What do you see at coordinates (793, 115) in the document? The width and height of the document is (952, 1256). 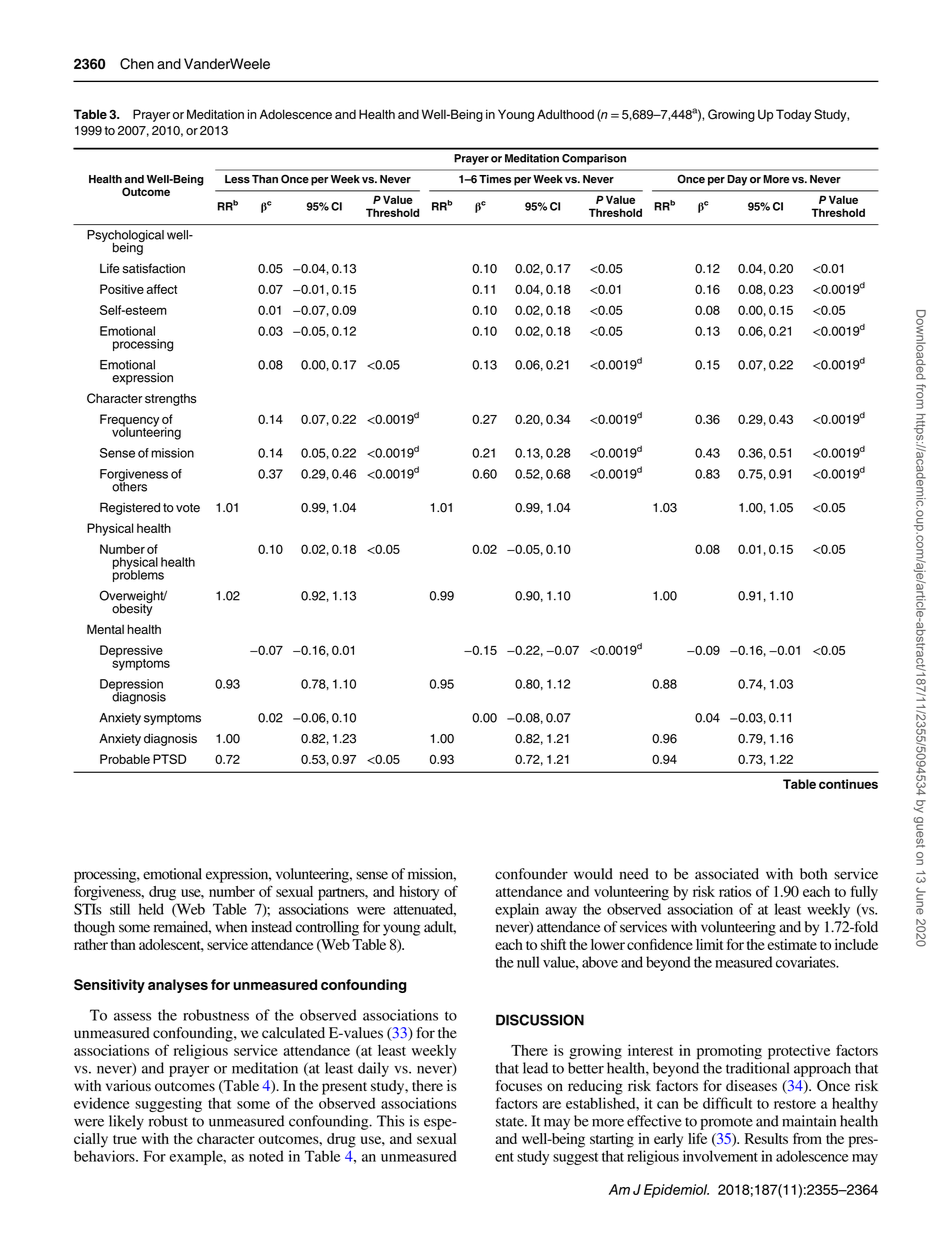 I see `Today` at bounding box center [793, 115].
